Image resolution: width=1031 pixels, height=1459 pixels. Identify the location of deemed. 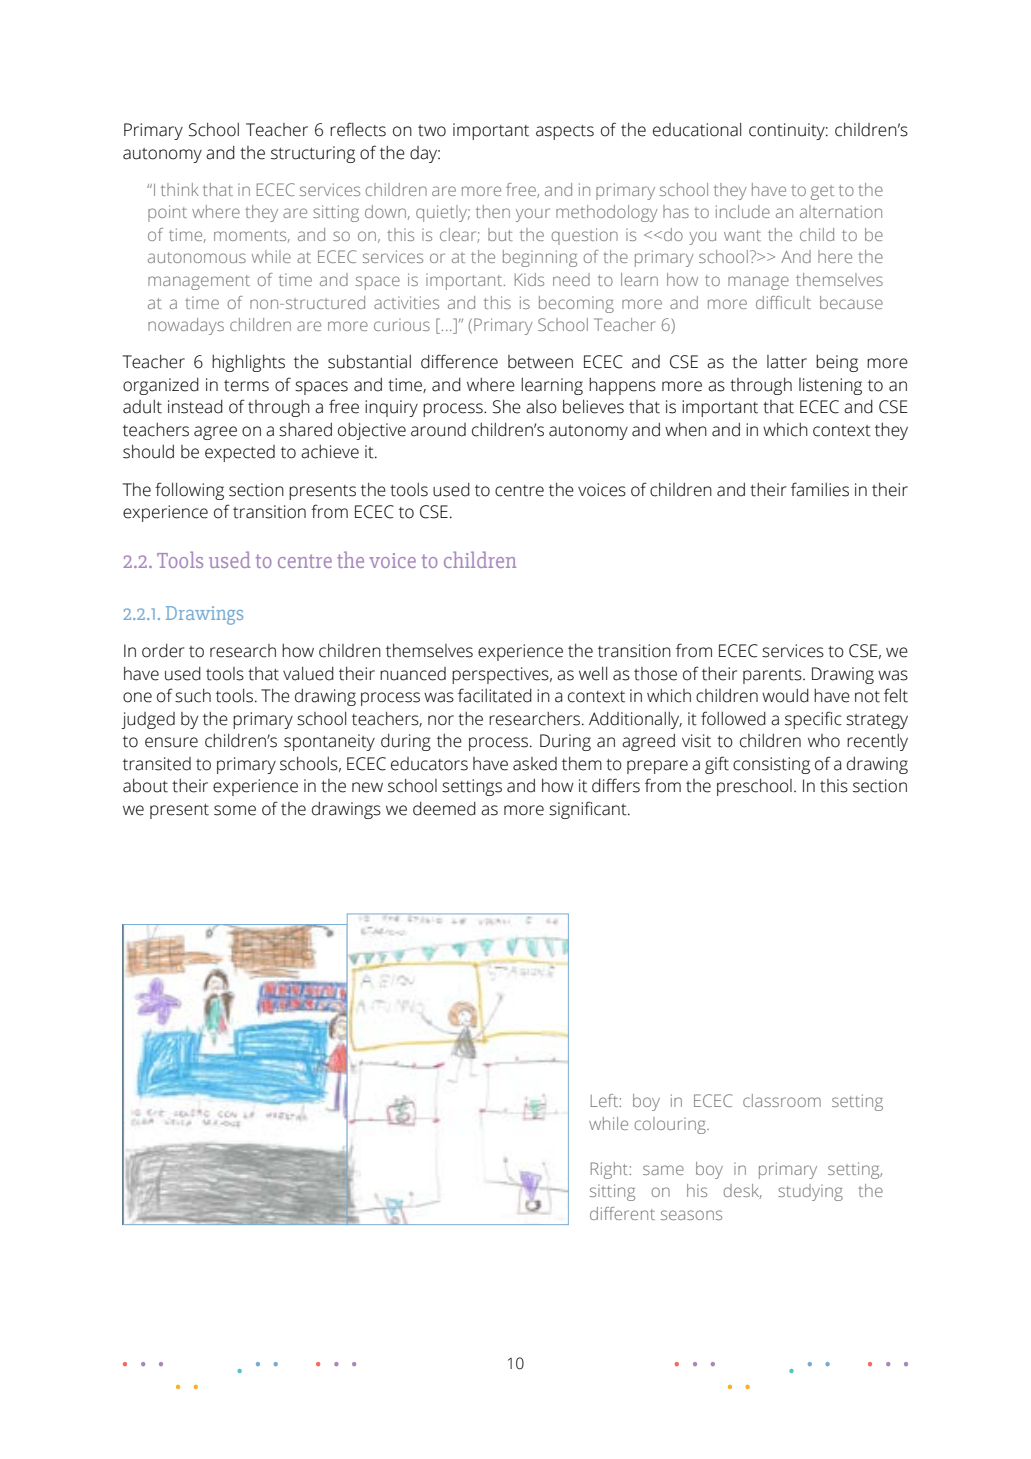
(444, 809).
